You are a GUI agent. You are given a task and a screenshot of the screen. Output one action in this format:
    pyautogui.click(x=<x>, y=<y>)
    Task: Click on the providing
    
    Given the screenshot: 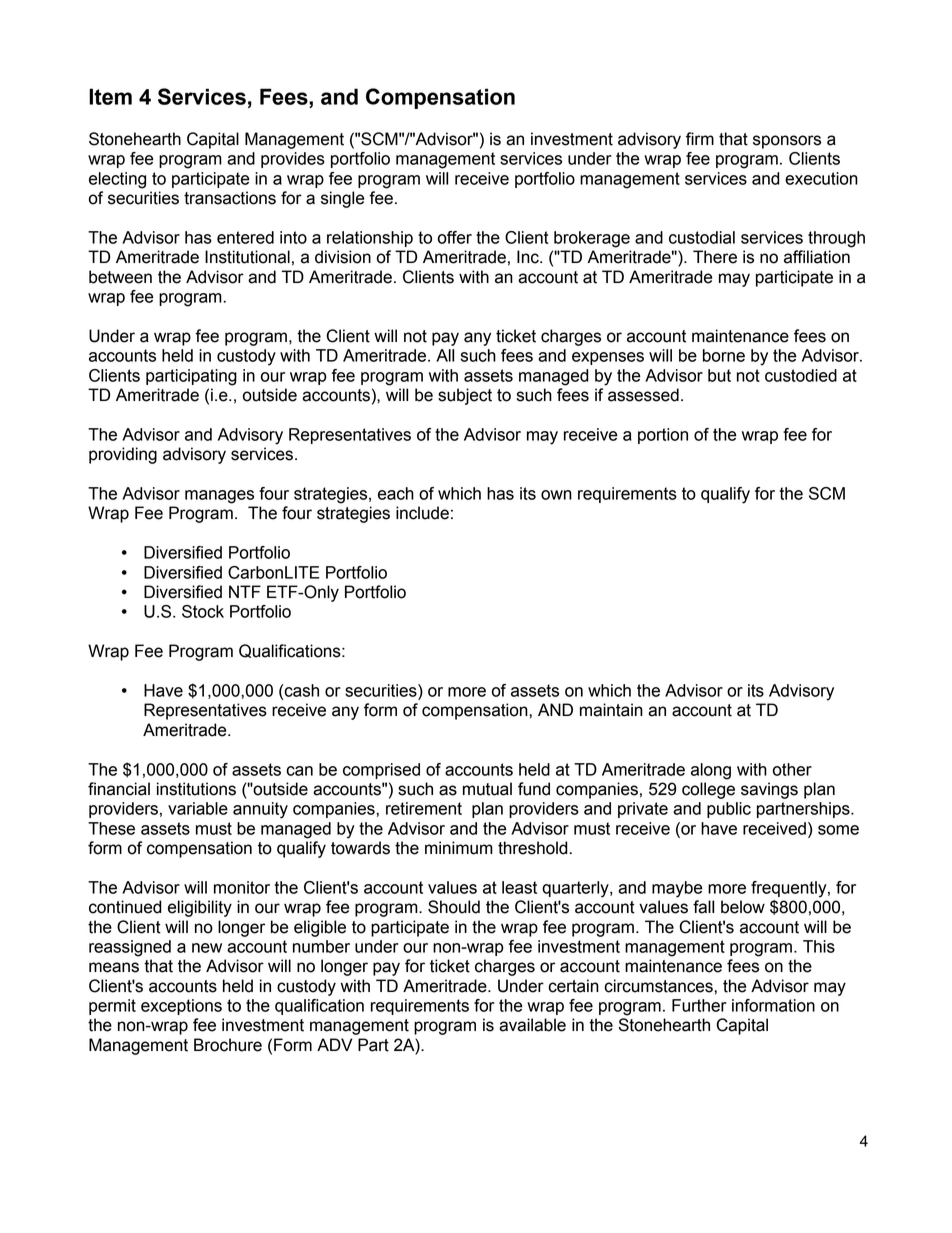 What is the action you would take?
    pyautogui.click(x=123, y=455)
